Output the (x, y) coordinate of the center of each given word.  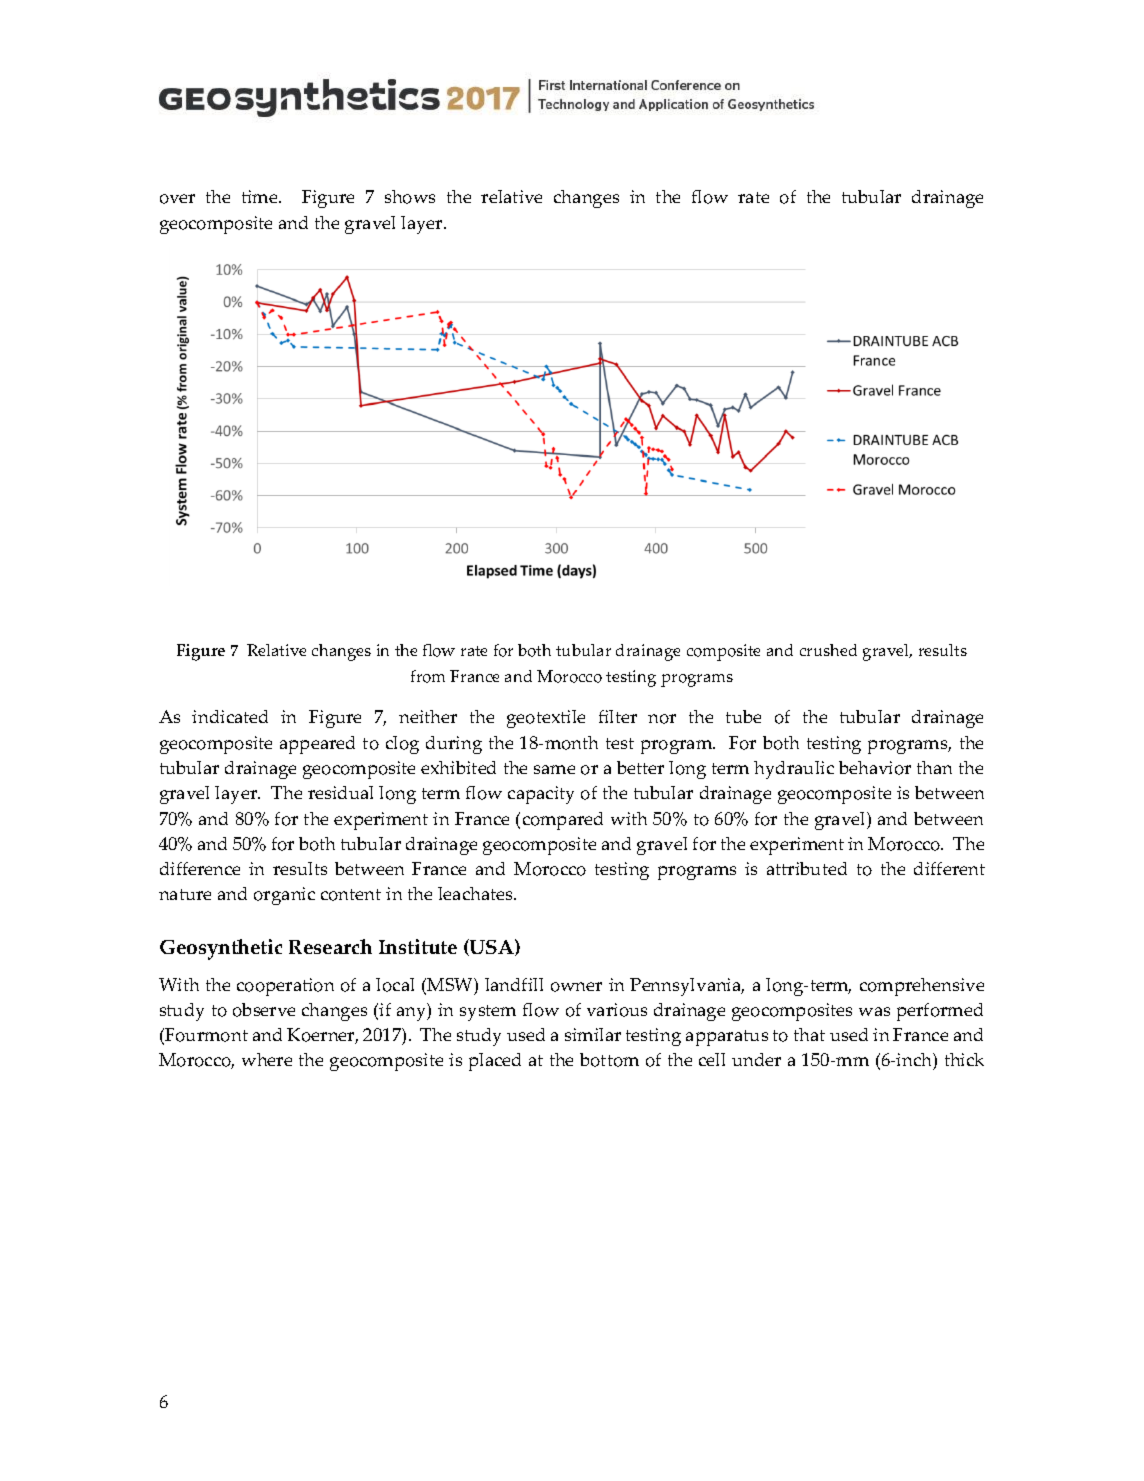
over (177, 199)
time (261, 196)
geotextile (546, 719)
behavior (875, 768)
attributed (807, 868)
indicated (230, 716)
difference (200, 868)
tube (743, 716)
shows (410, 197)
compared (563, 821)
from (428, 676)
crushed (828, 650)
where (267, 1059)
